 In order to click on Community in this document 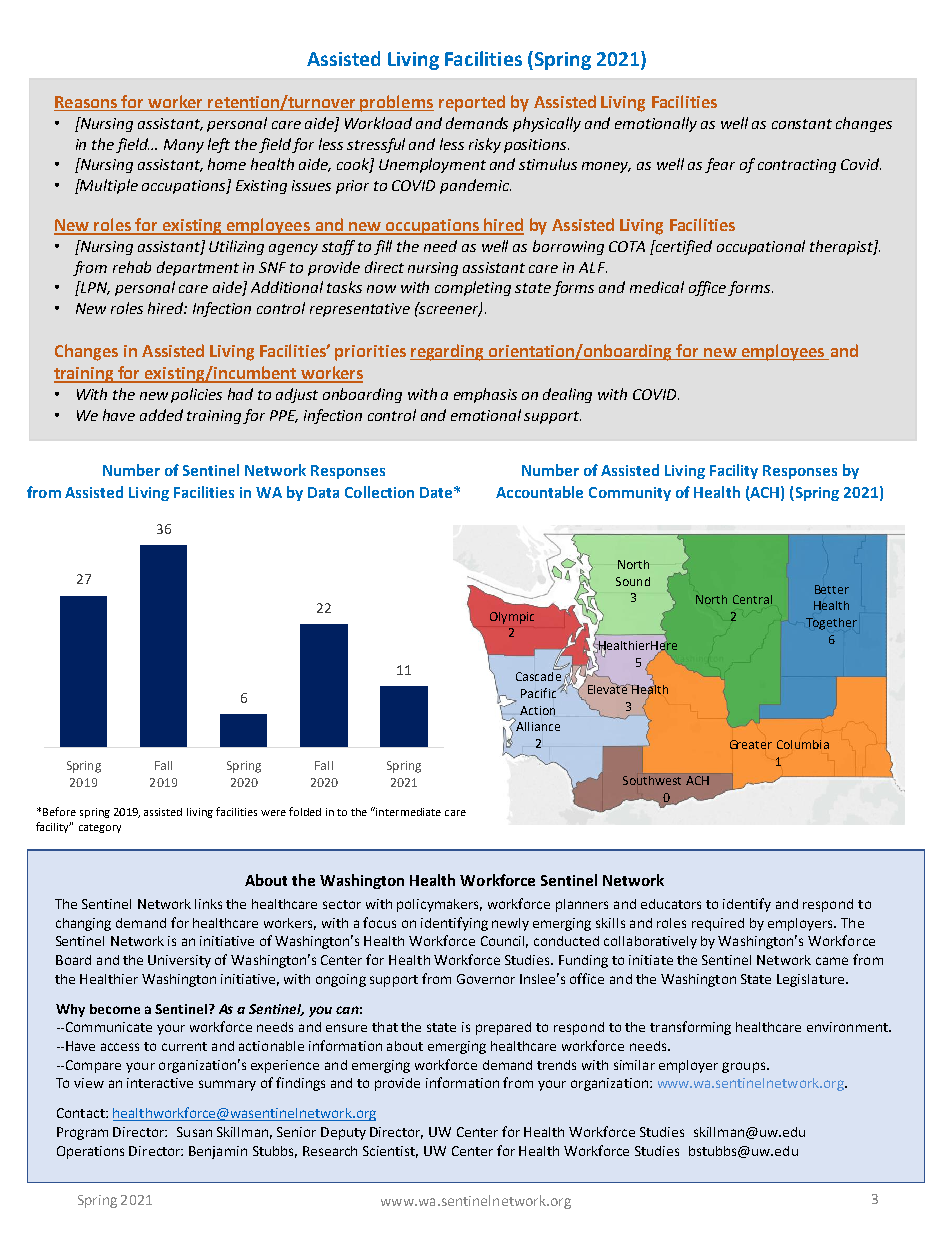, I will do `click(630, 494)`.
